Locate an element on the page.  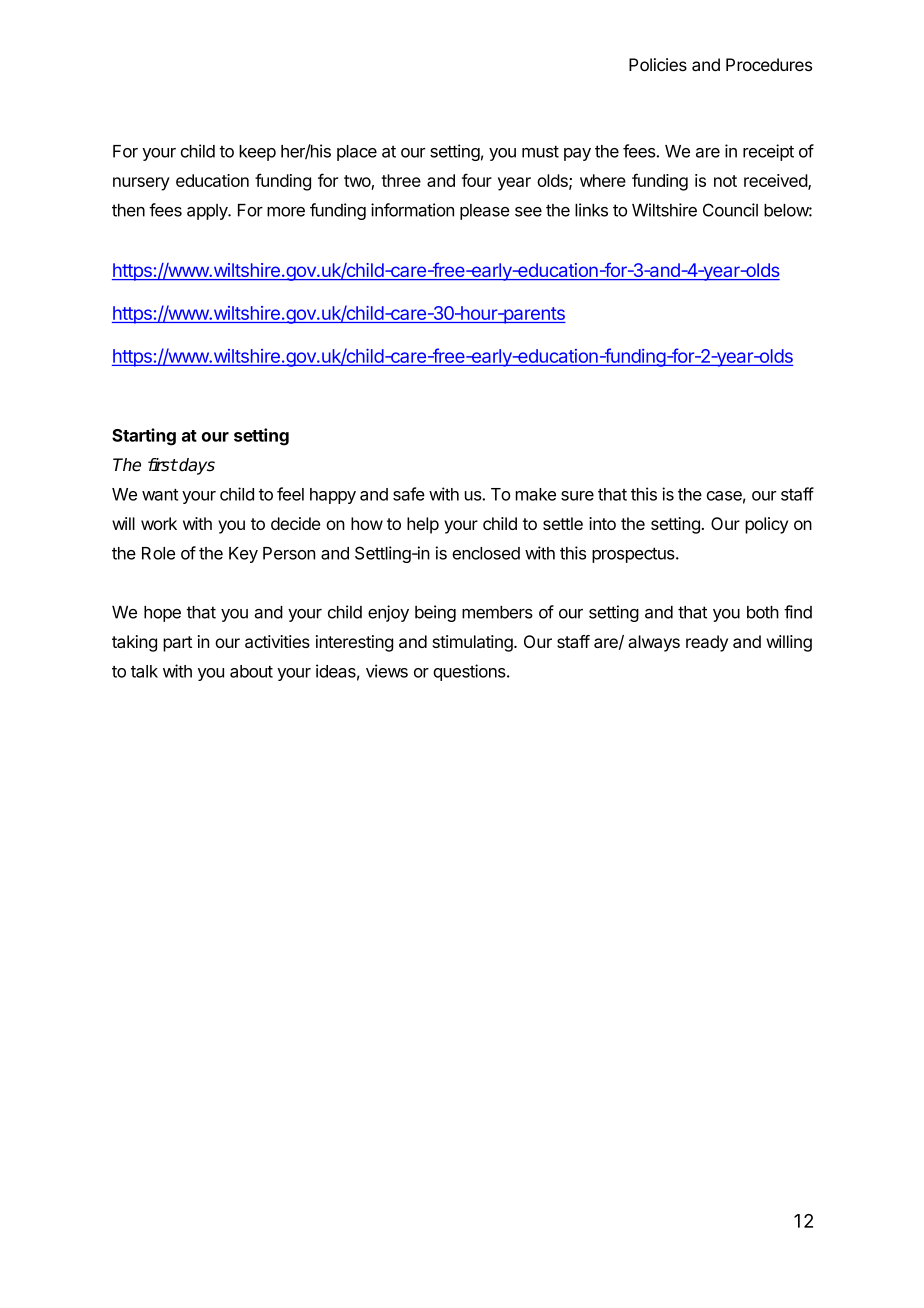
apply is located at coordinates (208, 212).
